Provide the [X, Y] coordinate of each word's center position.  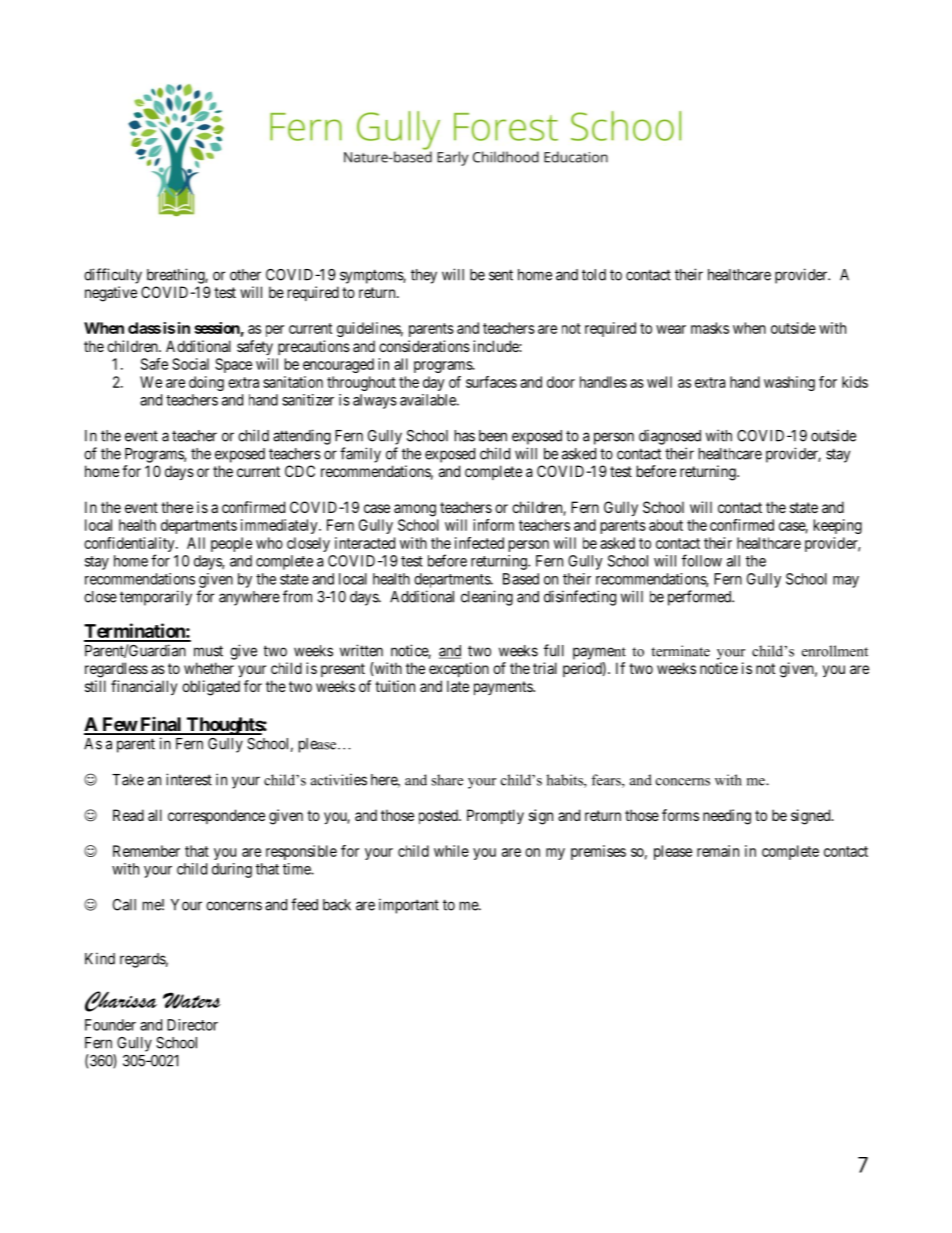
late [458, 686]
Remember [146, 851]
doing [206, 383]
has [465, 436]
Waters [192, 1000]
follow [702, 560]
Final [161, 725]
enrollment [835, 651]
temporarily [156, 598]
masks [710, 328]
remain [718, 851]
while [451, 851]
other [245, 275]
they [424, 276]
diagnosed [670, 437]
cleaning [487, 598]
